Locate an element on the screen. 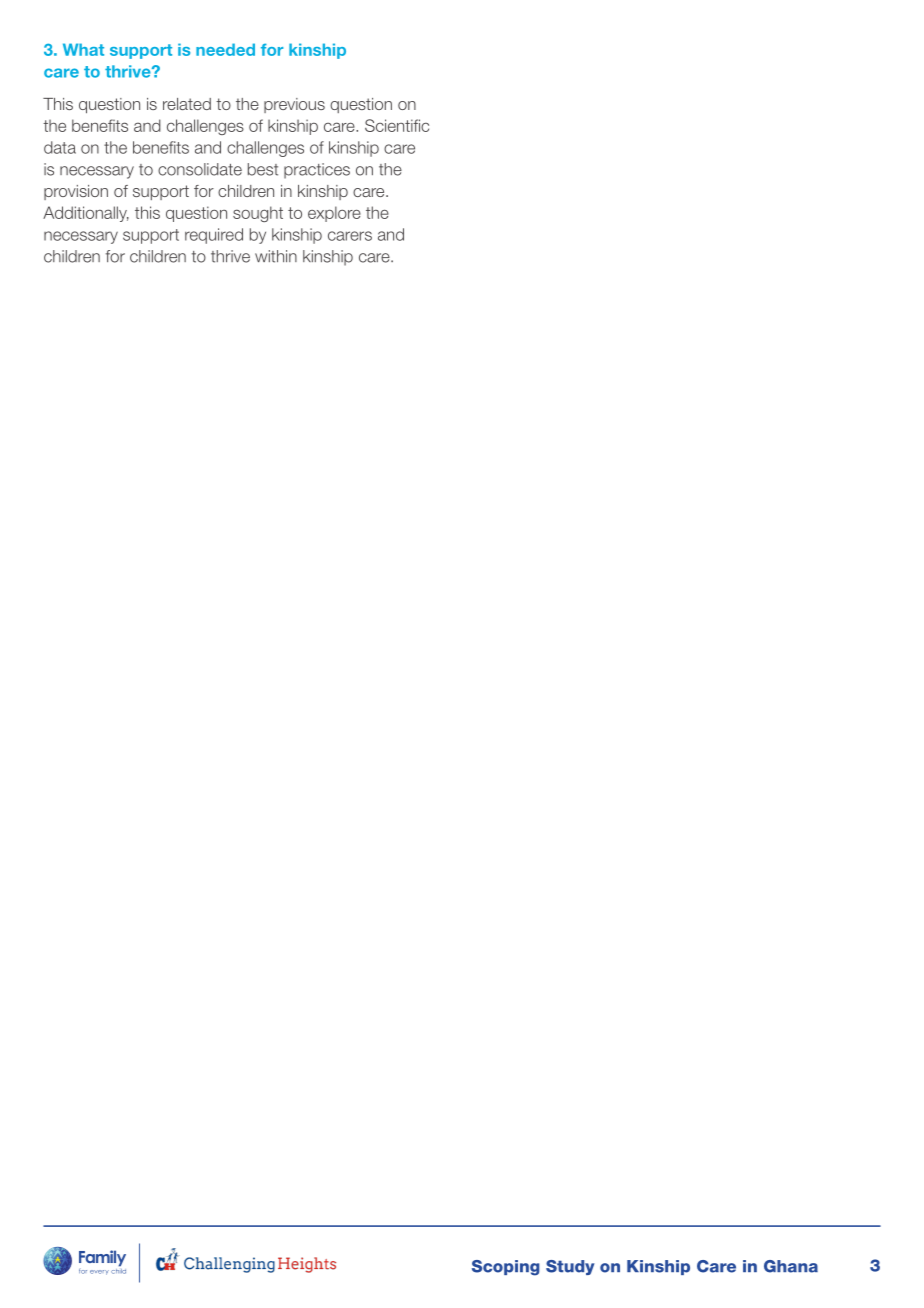  explore is located at coordinates (334, 214).
